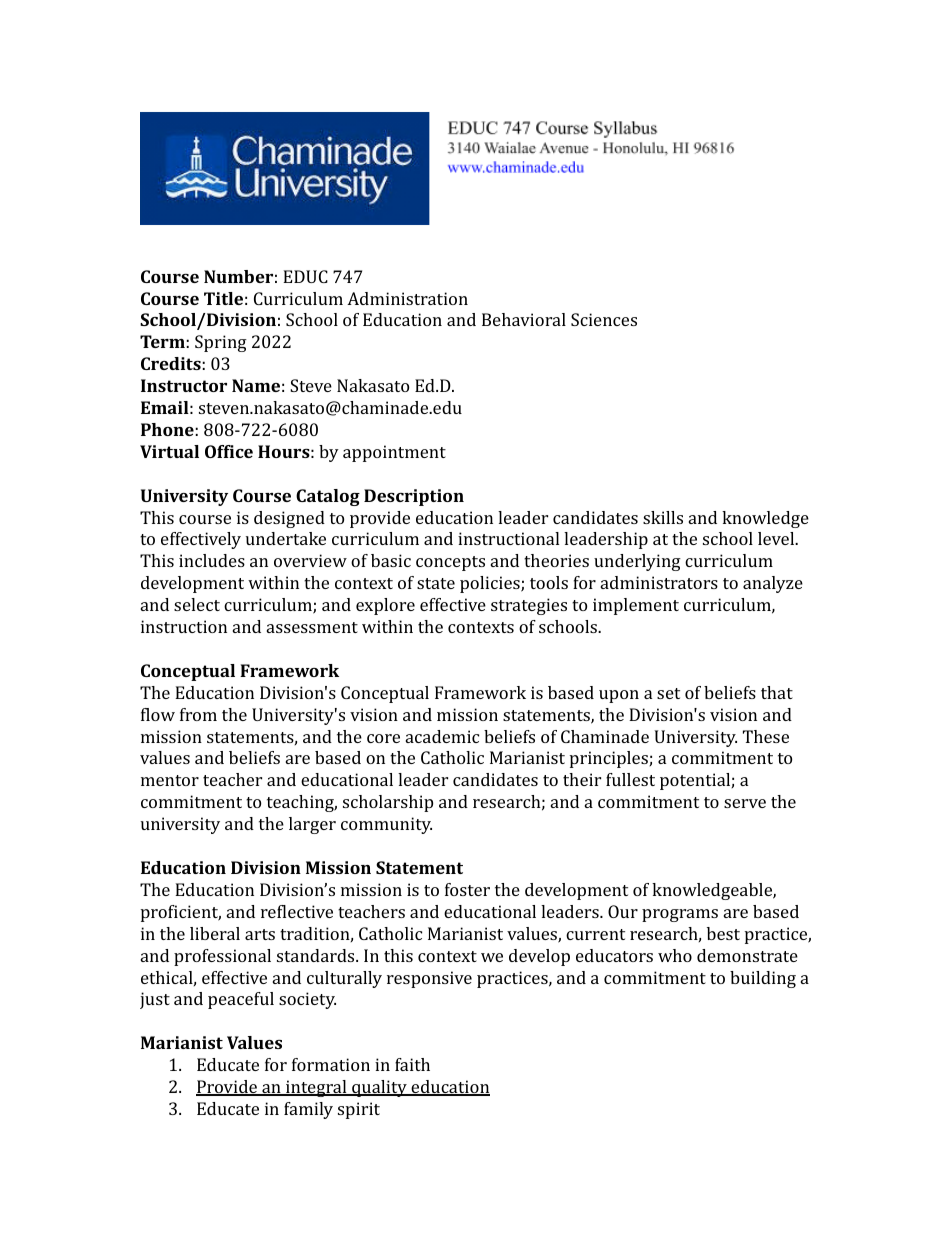  Describe the element at coordinates (442, 736) in the document. I see `academic` at that location.
